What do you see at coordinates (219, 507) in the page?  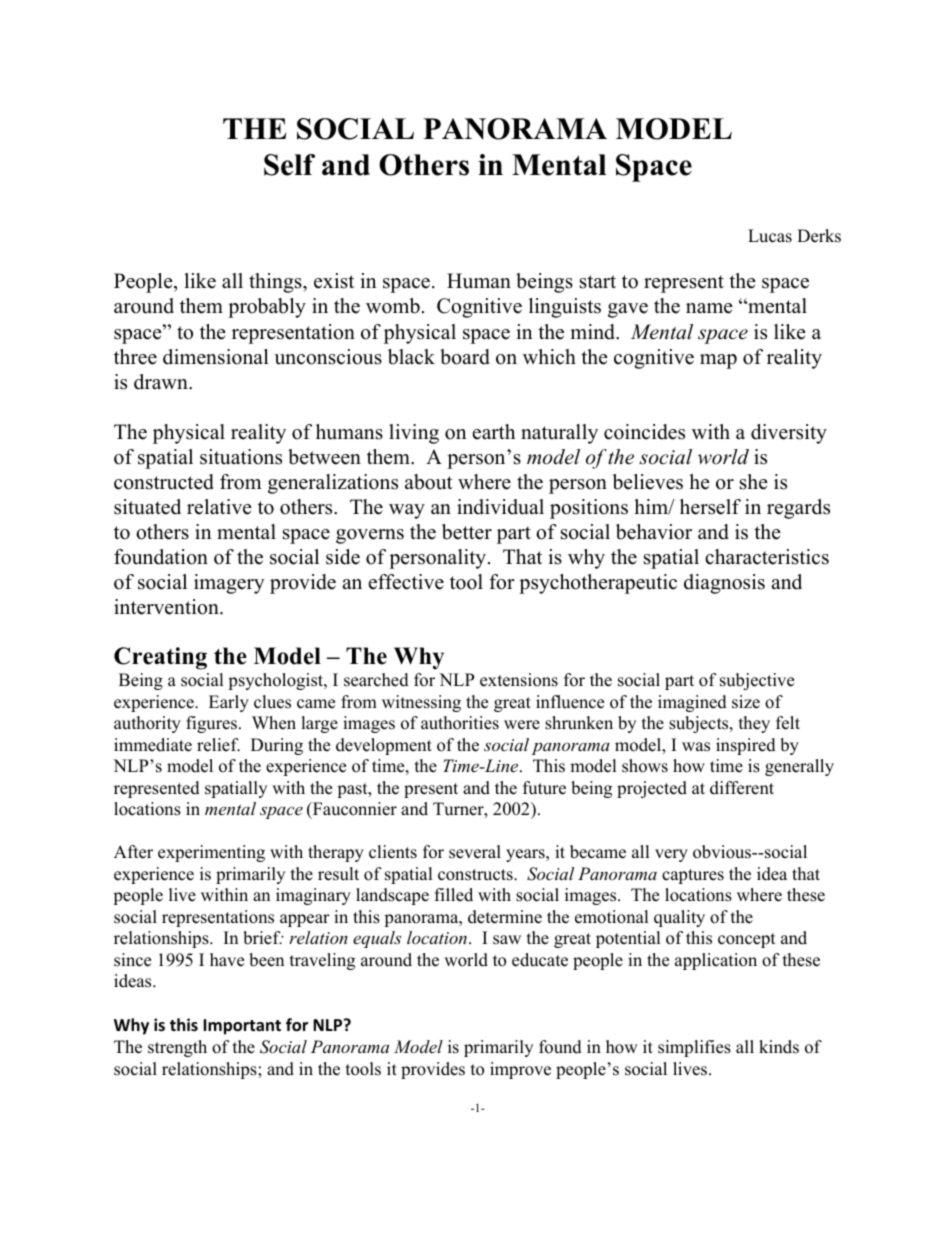 I see `relative` at bounding box center [219, 507].
